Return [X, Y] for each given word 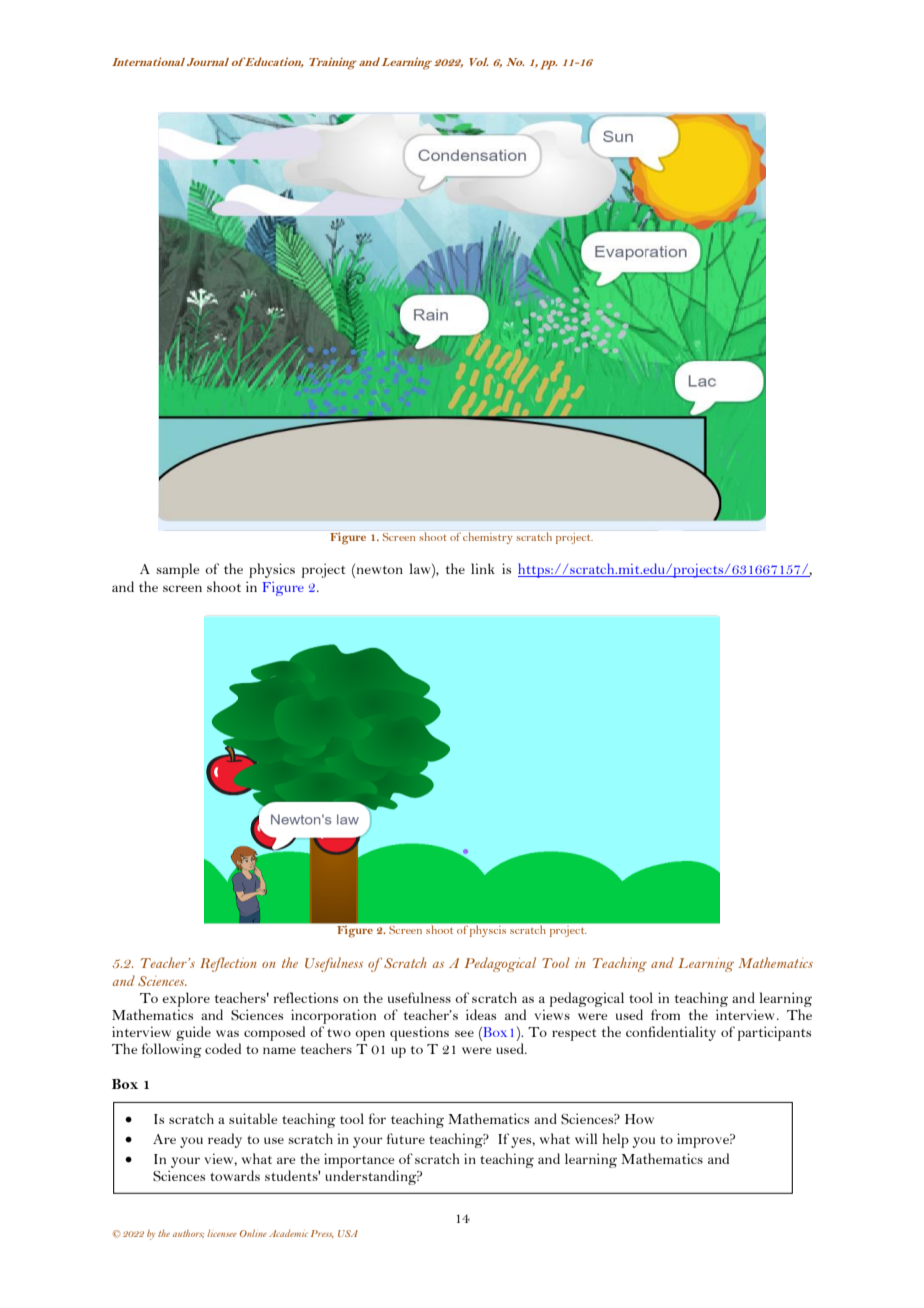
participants [774, 1033]
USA [348, 1233]
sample [177, 570]
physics [272, 570]
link [483, 568]
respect [574, 1035]
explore [186, 999]
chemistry [487, 538]
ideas [481, 1014]
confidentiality [671, 1033]
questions [419, 1033]
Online [253, 1233]
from [665, 1014]
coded [223, 1048]
